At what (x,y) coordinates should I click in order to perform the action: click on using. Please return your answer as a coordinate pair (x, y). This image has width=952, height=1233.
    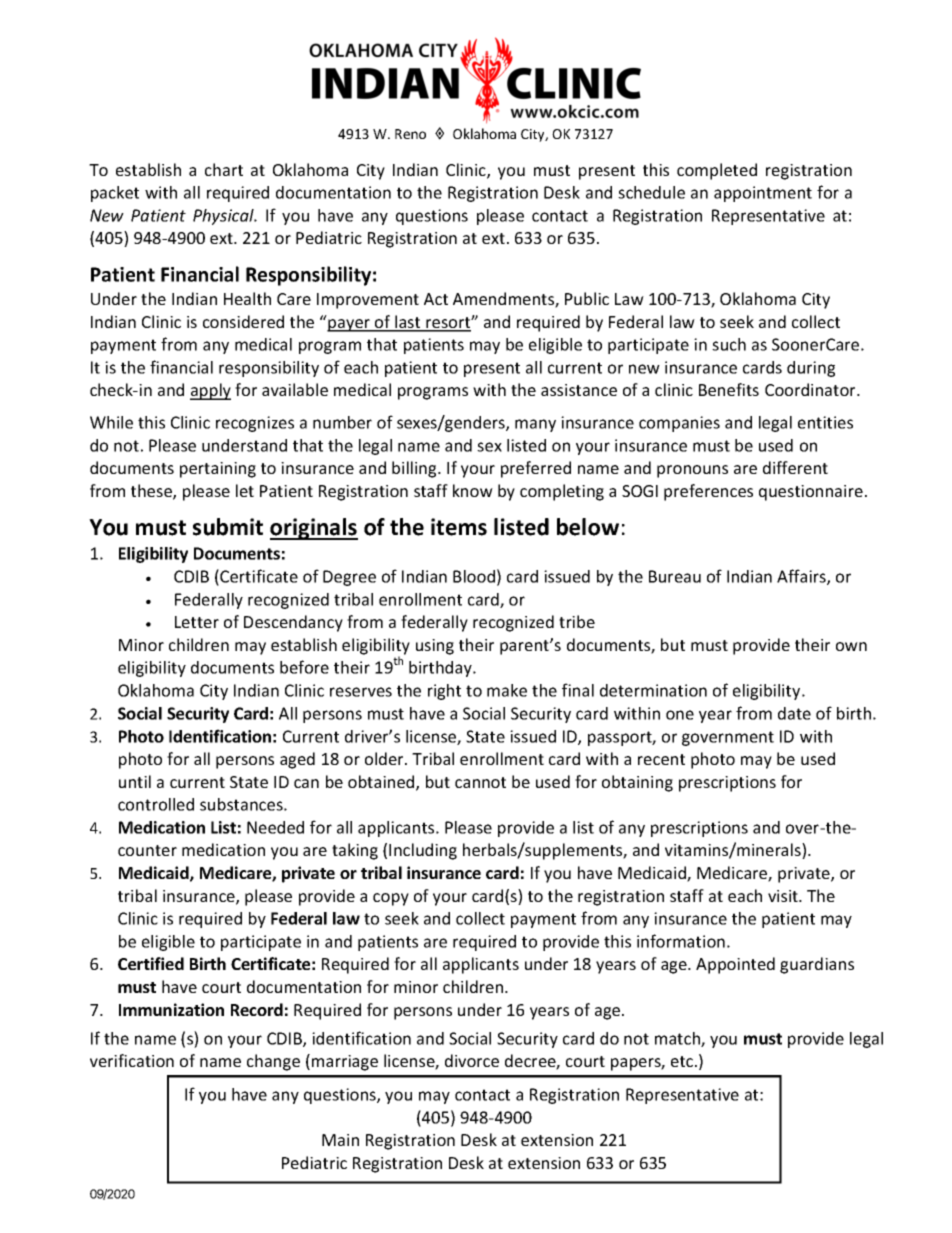
    Looking at the image, I should click on (435, 647).
